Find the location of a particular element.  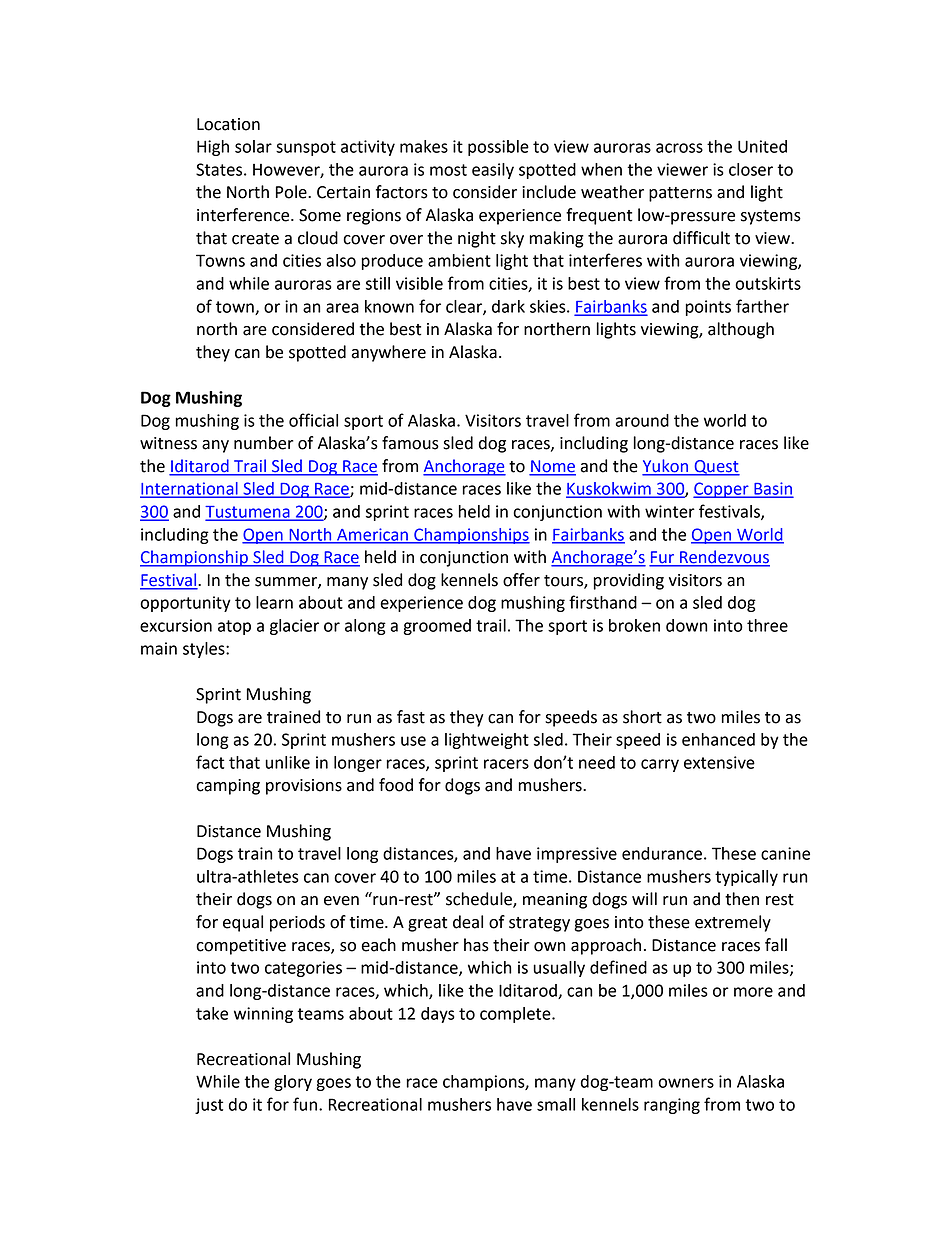

across is located at coordinates (679, 148).
